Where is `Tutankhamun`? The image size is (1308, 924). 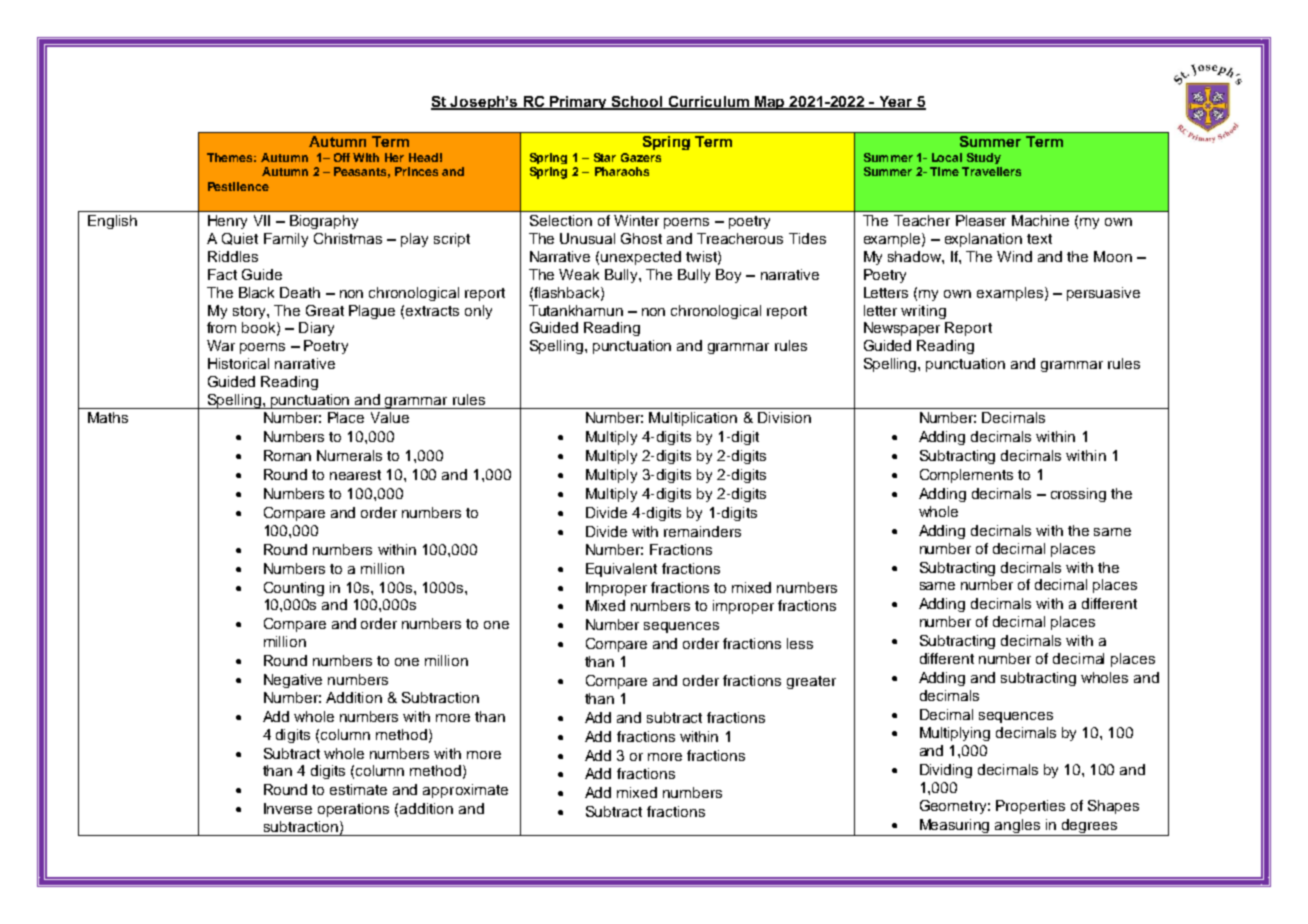
Tutankhamun is located at coordinates (576, 310).
